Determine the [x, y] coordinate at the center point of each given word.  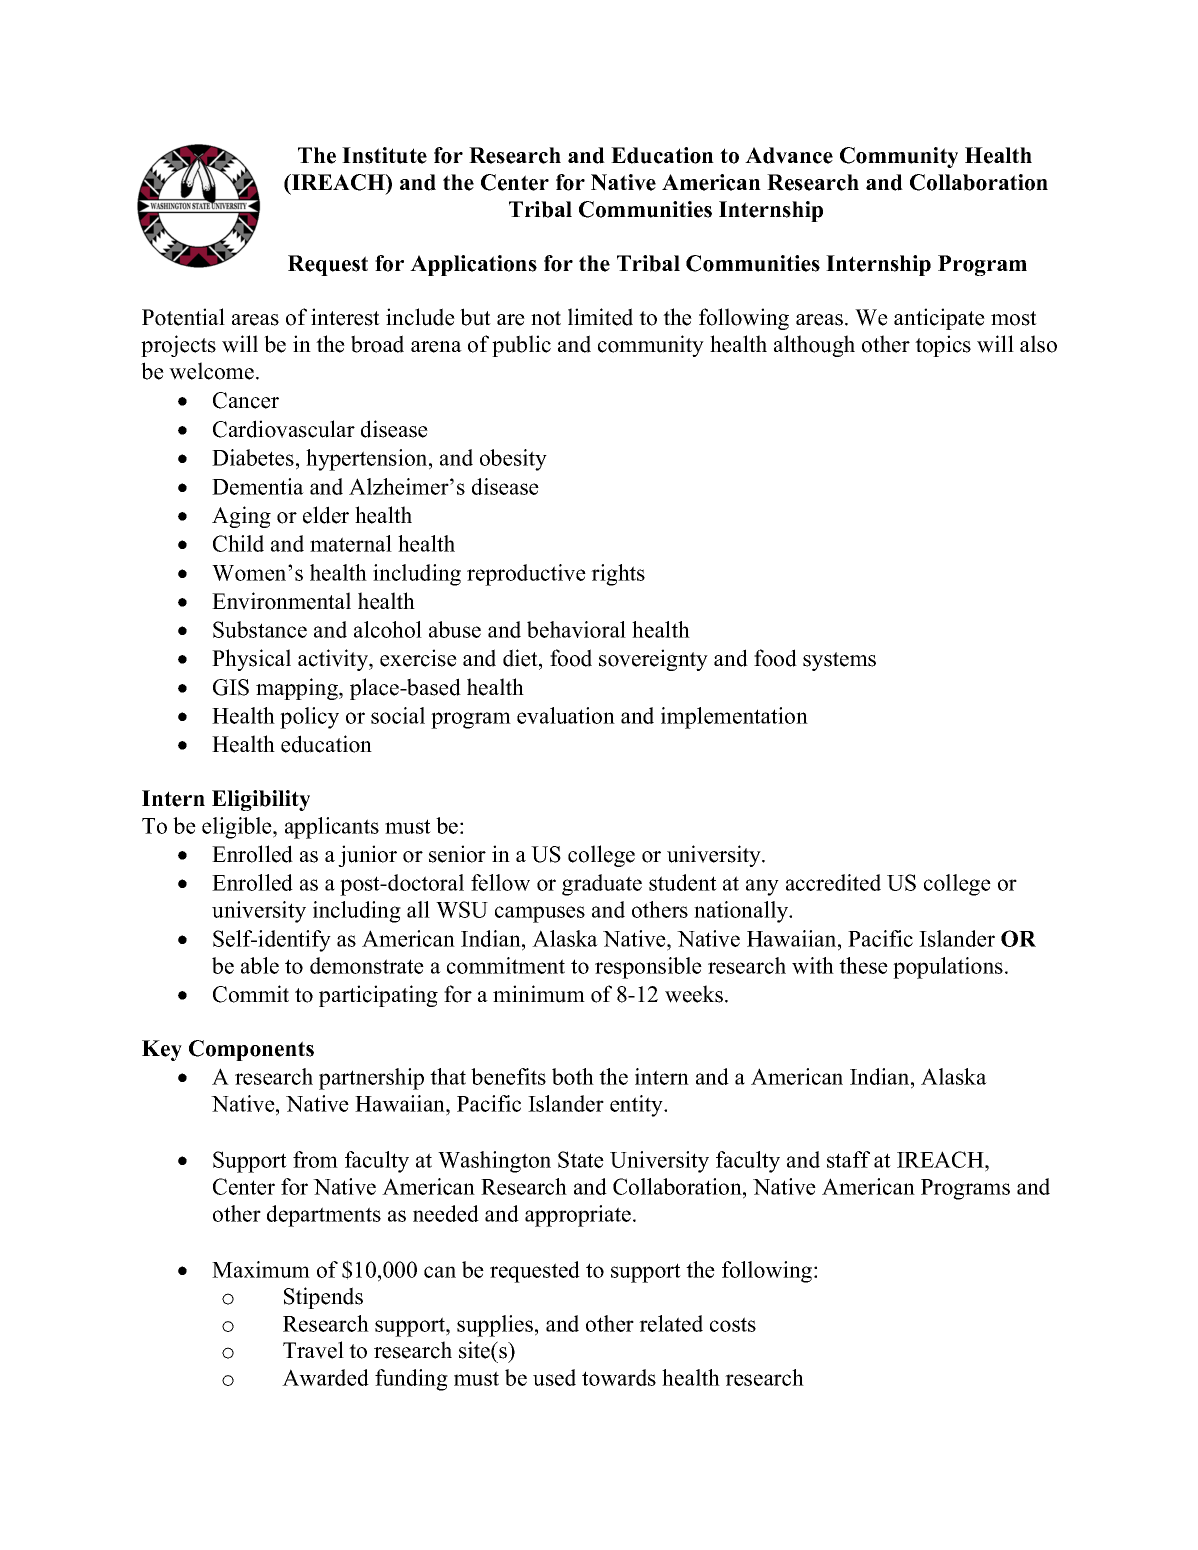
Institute [384, 155]
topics [943, 346]
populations [948, 968]
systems [839, 661]
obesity [513, 460]
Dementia [258, 486]
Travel [313, 1350]
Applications [473, 265]
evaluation [566, 715]
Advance [789, 155]
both [573, 1076]
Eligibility [261, 800]
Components [251, 1050]
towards [619, 1377]
